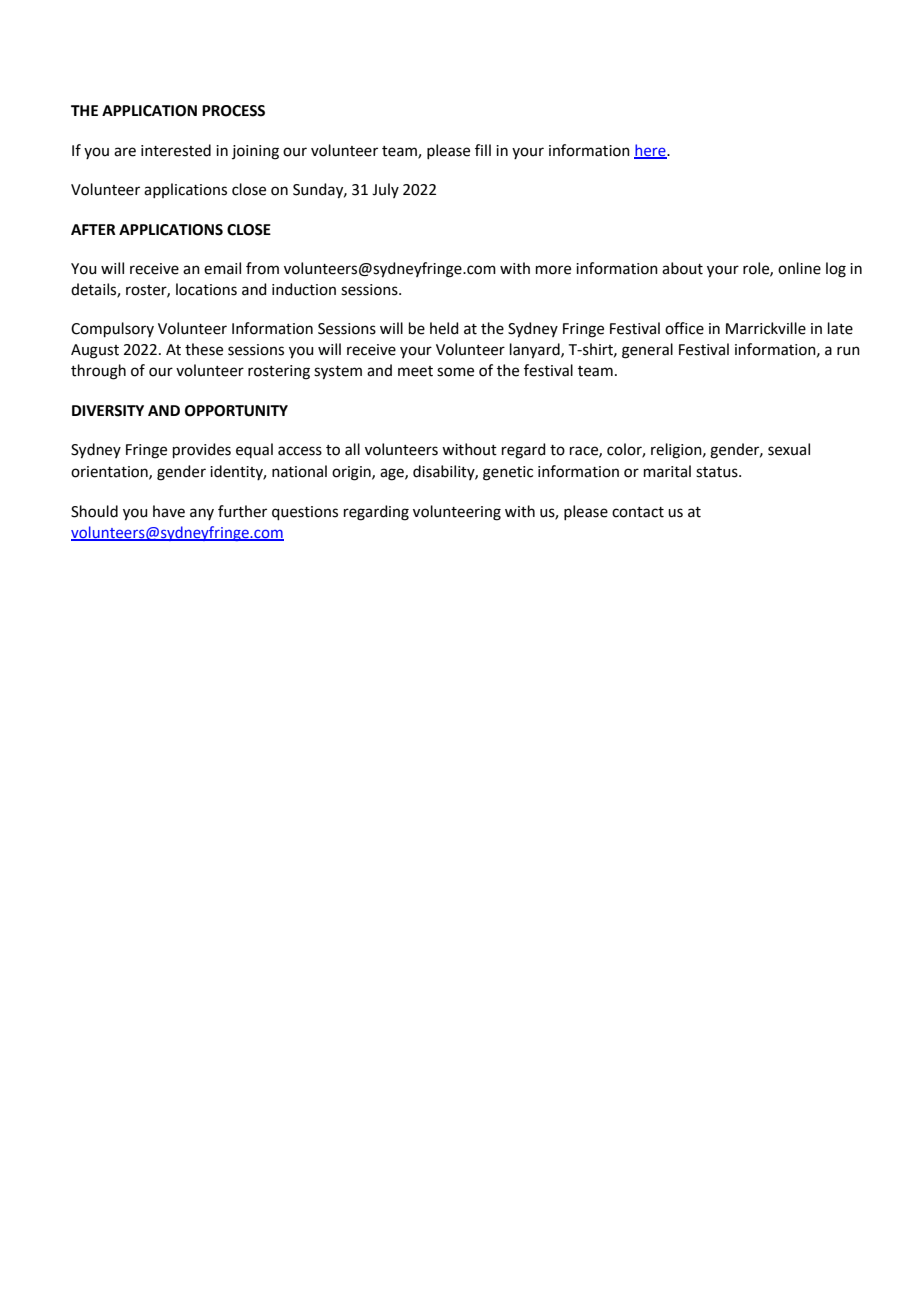  I want to click on locations, so click(206, 289).
